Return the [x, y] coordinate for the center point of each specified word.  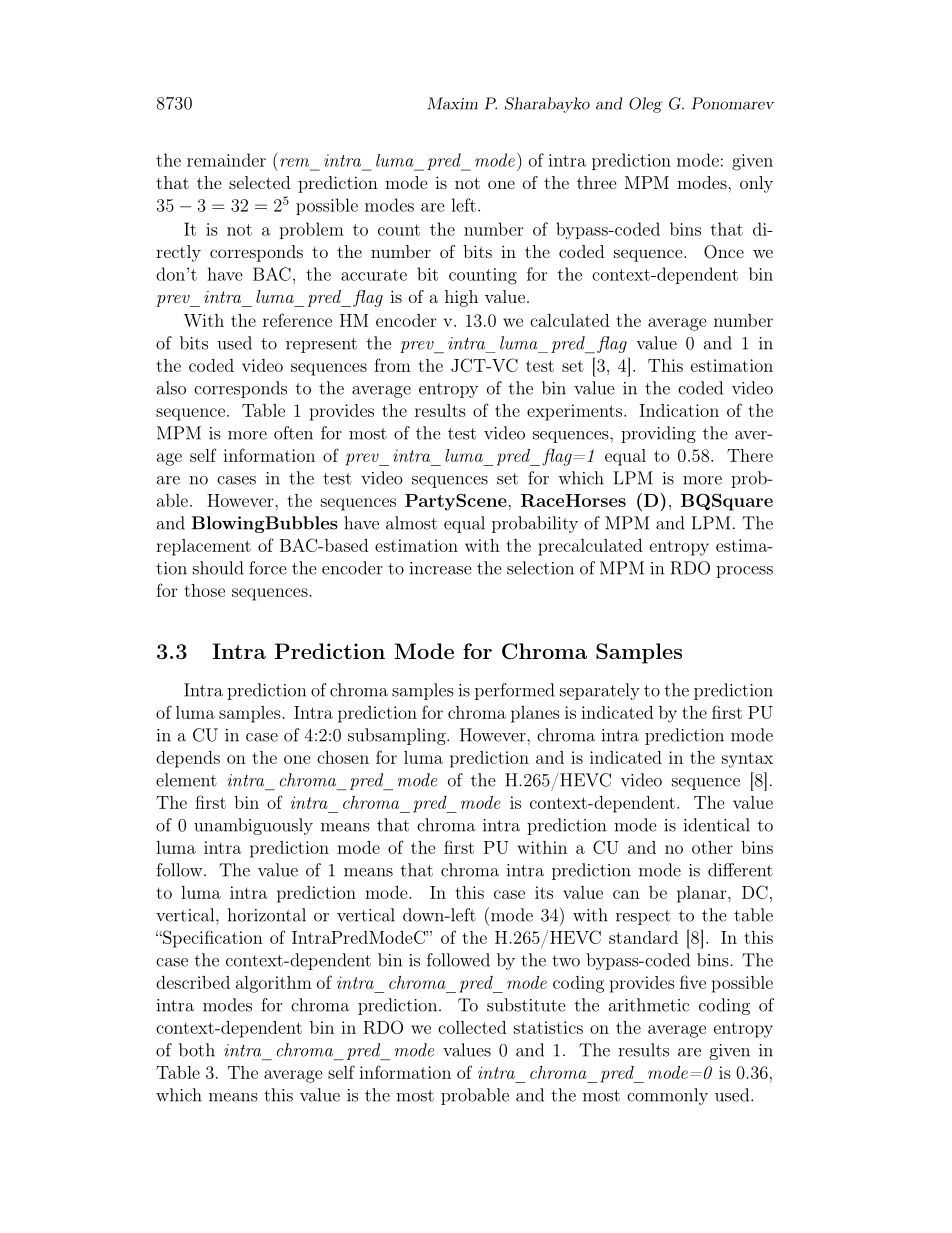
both [197, 1050]
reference [297, 320]
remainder [226, 160]
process [744, 572]
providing [658, 434]
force [268, 568]
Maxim [452, 103]
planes [535, 714]
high [461, 298]
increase [441, 568]
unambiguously [253, 826]
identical [717, 825]
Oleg [645, 105]
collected [472, 1027]
